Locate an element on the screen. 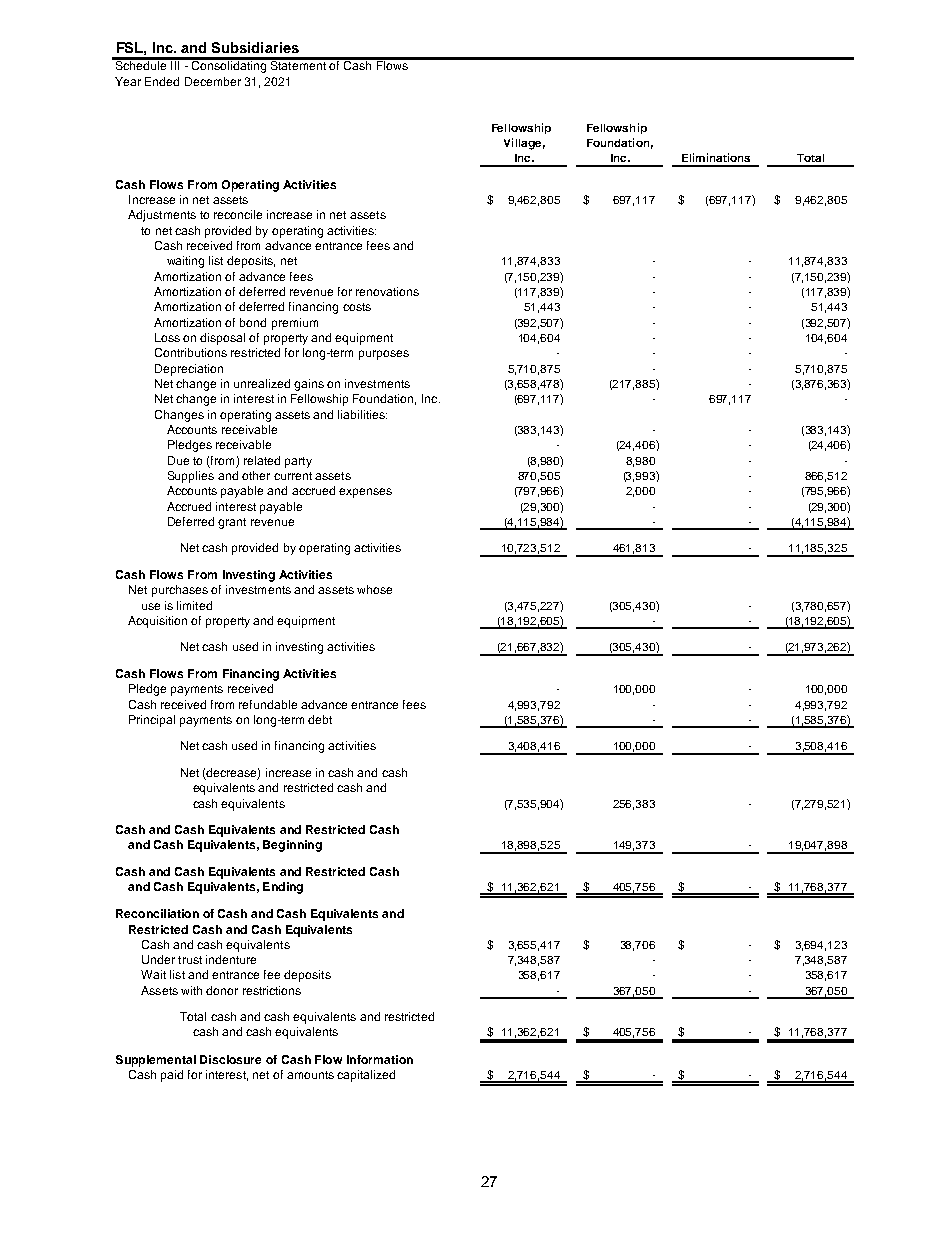 This screenshot has width=952, height=1233. grant is located at coordinates (232, 523).
